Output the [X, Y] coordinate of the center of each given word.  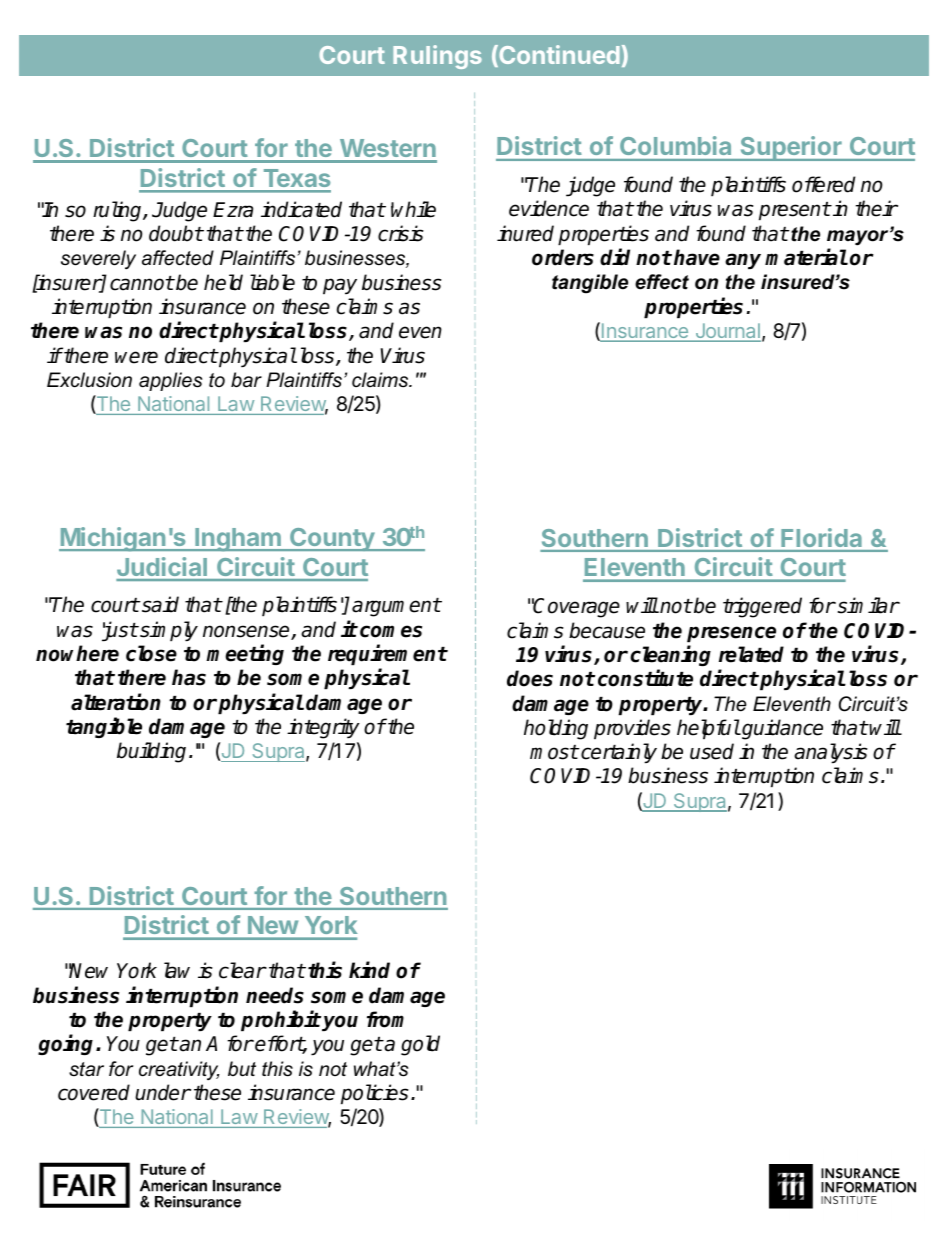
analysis [831, 753]
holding [556, 729]
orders [563, 257]
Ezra [233, 210]
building [151, 752]
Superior [791, 148]
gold [420, 1045]
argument [396, 607]
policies [375, 1094]
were [136, 357]
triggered [762, 607]
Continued [558, 56]
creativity [179, 1070]
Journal [727, 332]
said [159, 604]
